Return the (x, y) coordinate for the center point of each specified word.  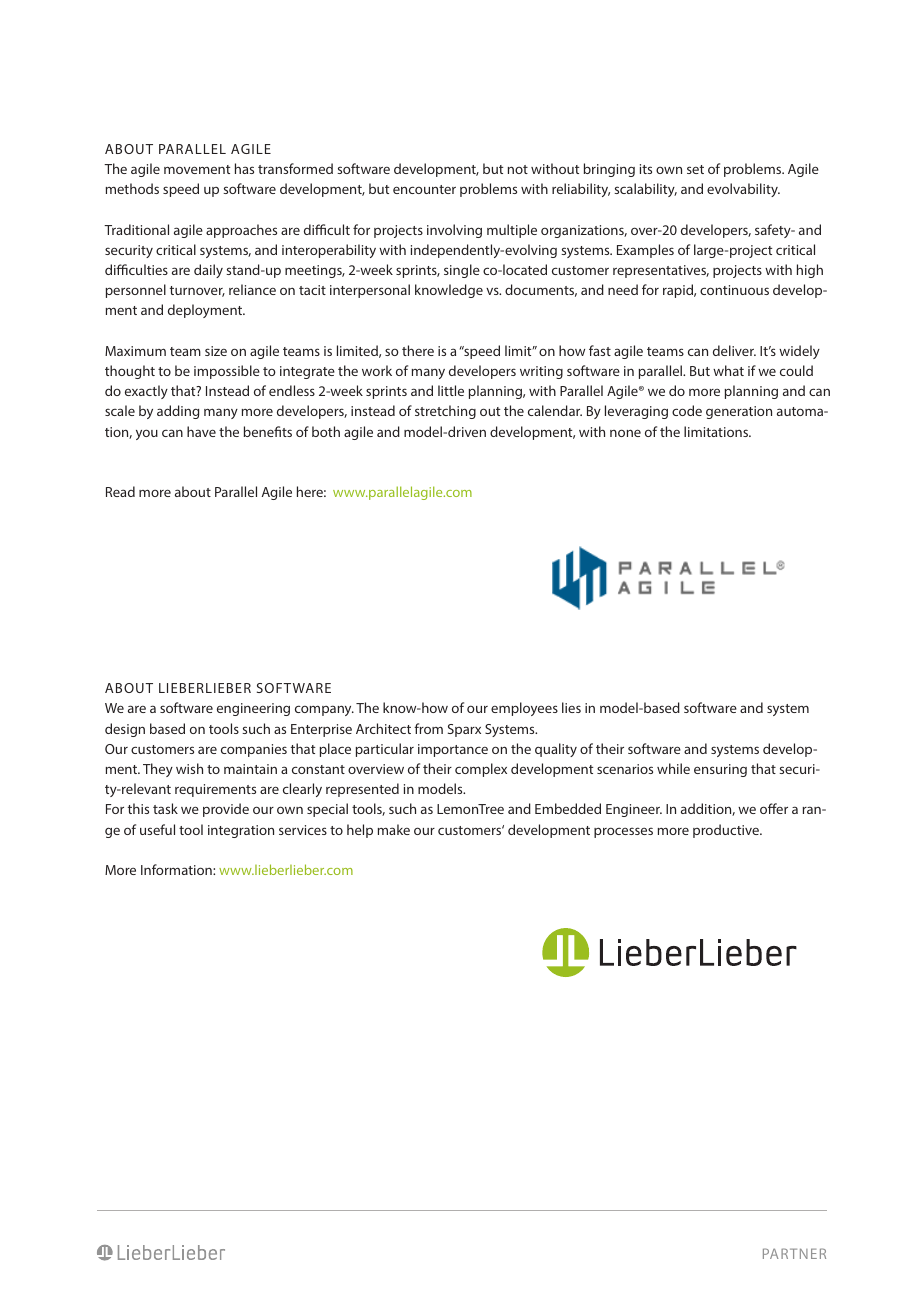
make (394, 829)
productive (727, 831)
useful (157, 829)
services (303, 830)
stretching (445, 412)
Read (120, 491)
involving (454, 231)
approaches (241, 231)
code (687, 410)
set (695, 169)
